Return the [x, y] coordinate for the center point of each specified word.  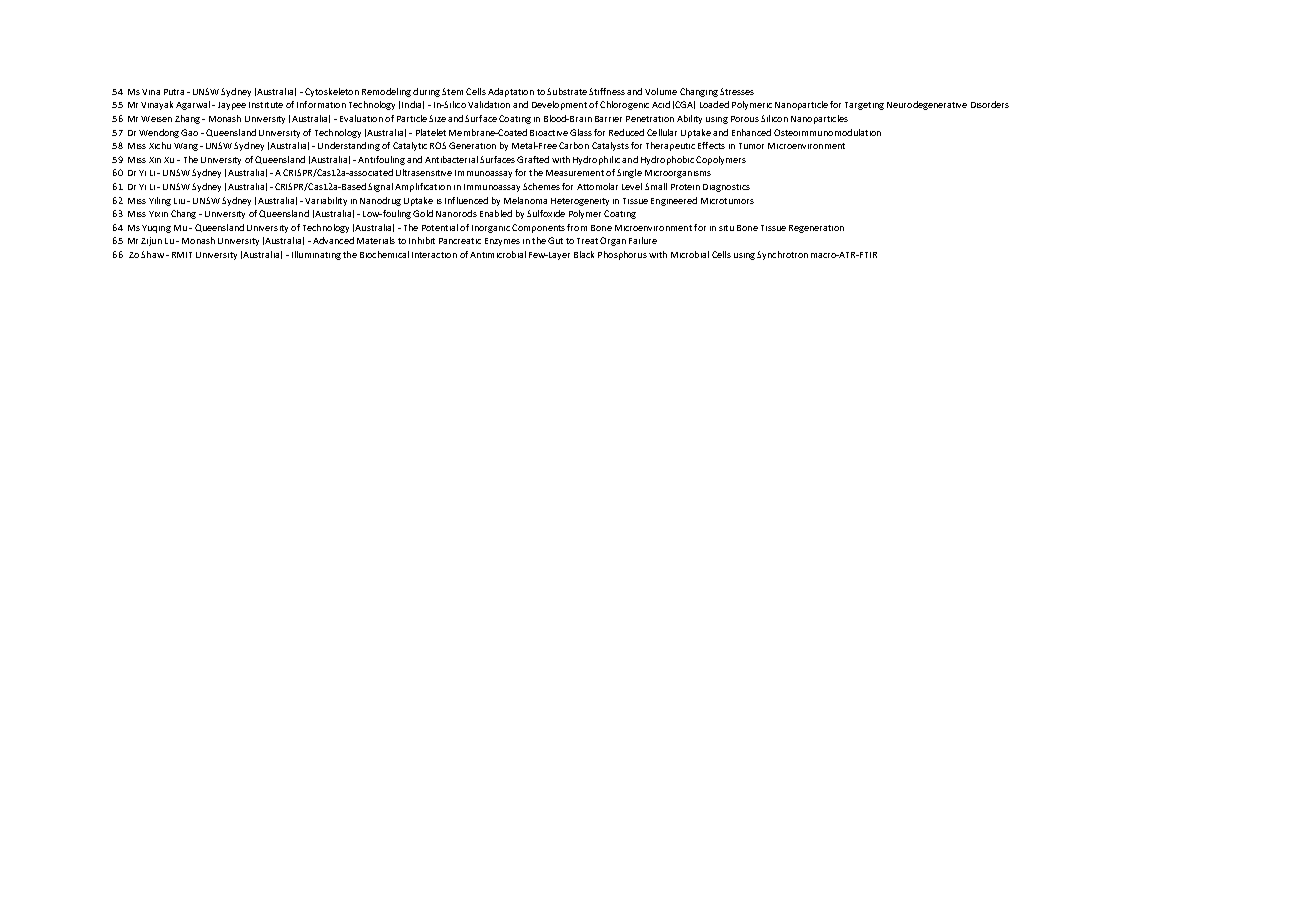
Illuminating [316, 255]
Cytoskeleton [332, 92]
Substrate [567, 91]
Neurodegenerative [927, 105]
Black [584, 254]
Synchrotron [782, 255]
